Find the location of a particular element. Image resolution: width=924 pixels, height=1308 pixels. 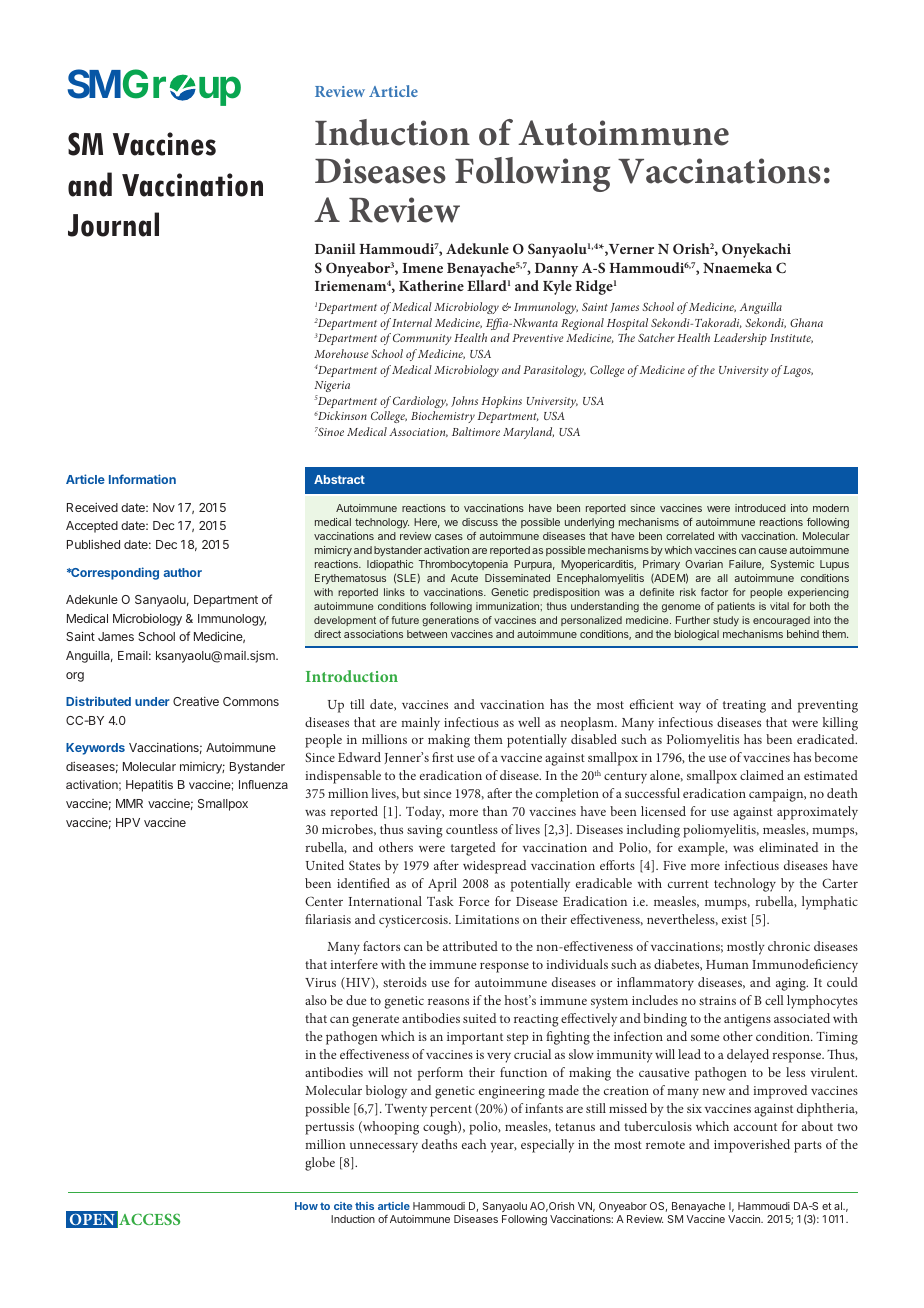

Katherine is located at coordinates (431, 285).
